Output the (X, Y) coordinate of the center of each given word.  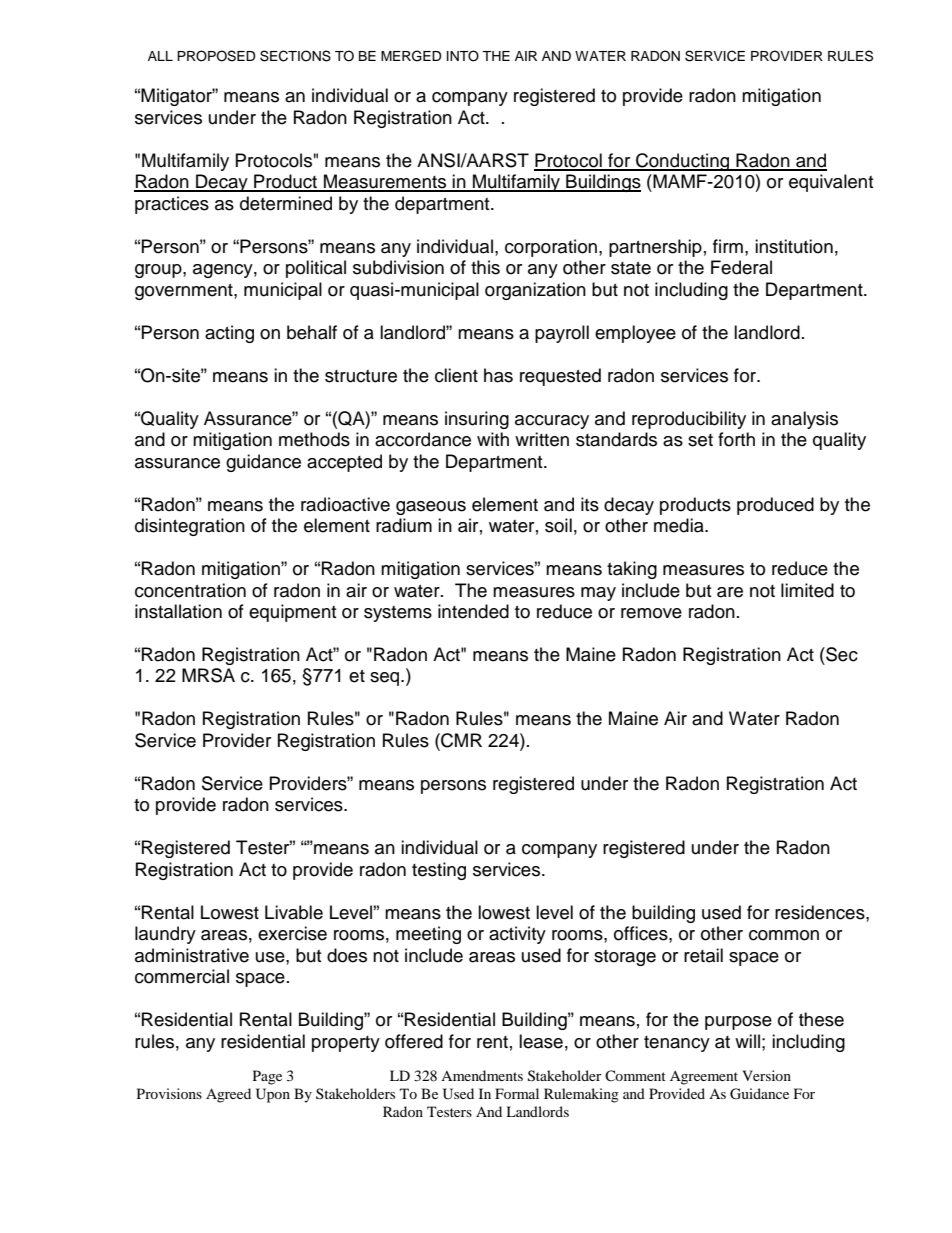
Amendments (482, 1075)
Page (267, 1077)
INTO (463, 56)
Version (766, 1075)
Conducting (683, 162)
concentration (190, 590)
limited (807, 590)
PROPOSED (216, 56)
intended (473, 611)
